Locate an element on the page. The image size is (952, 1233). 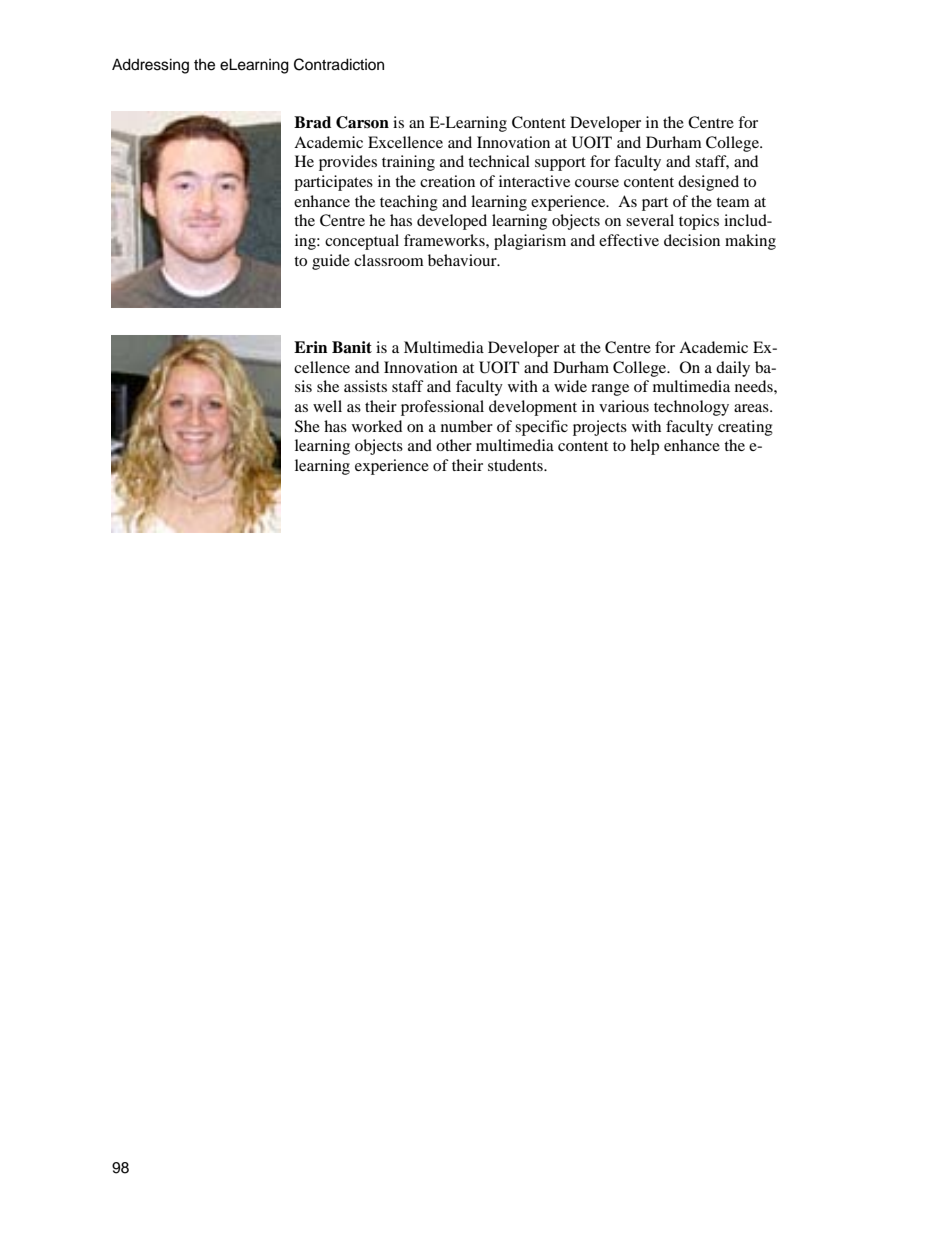
decision is located at coordinates (692, 240).
